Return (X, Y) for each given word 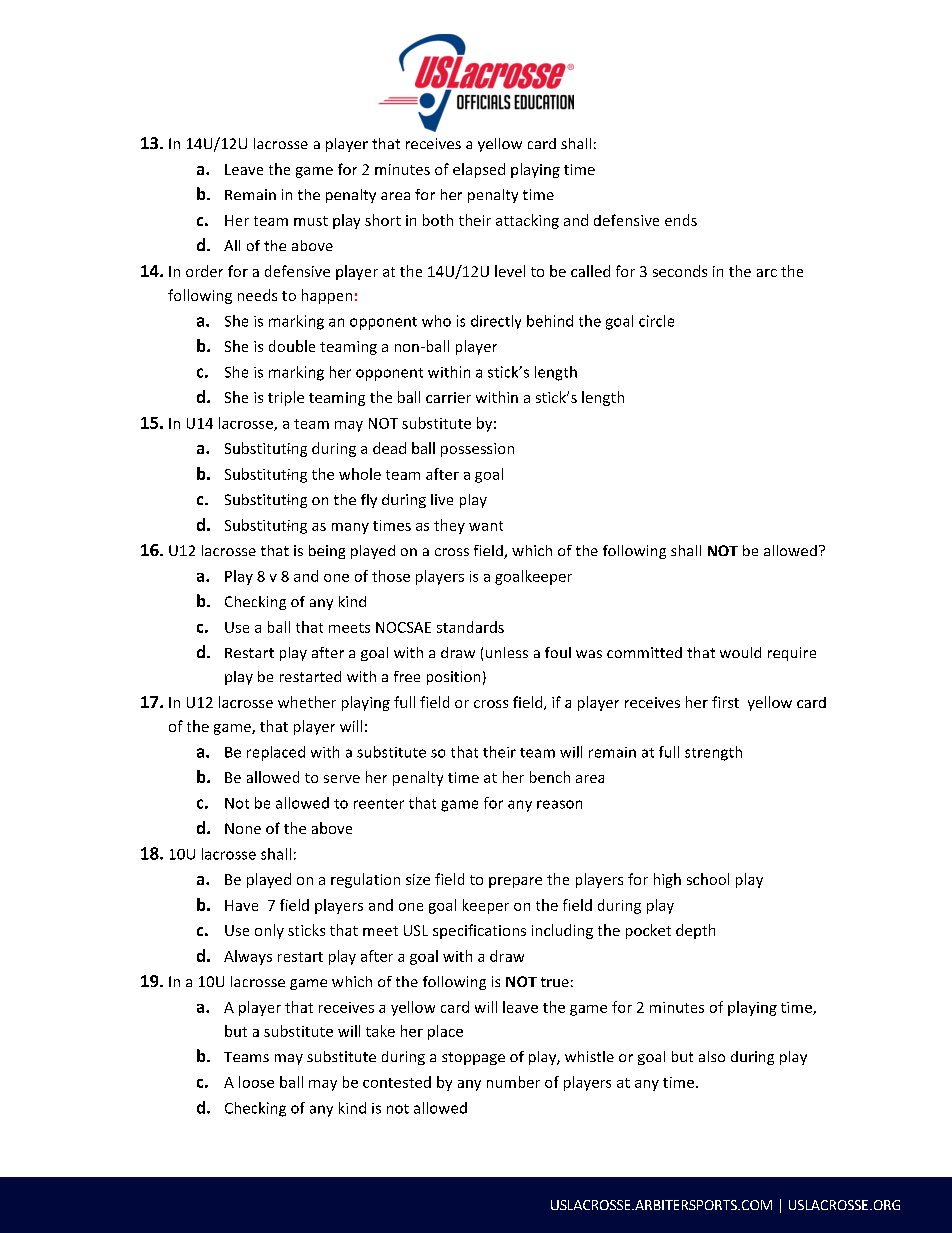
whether (307, 702)
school (708, 879)
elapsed (479, 170)
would (740, 652)
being (327, 552)
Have (241, 905)
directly (496, 322)
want (486, 526)
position (453, 678)
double (292, 346)
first (725, 702)
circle (656, 321)
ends (681, 220)
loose (256, 1082)
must (311, 221)
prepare (515, 882)
